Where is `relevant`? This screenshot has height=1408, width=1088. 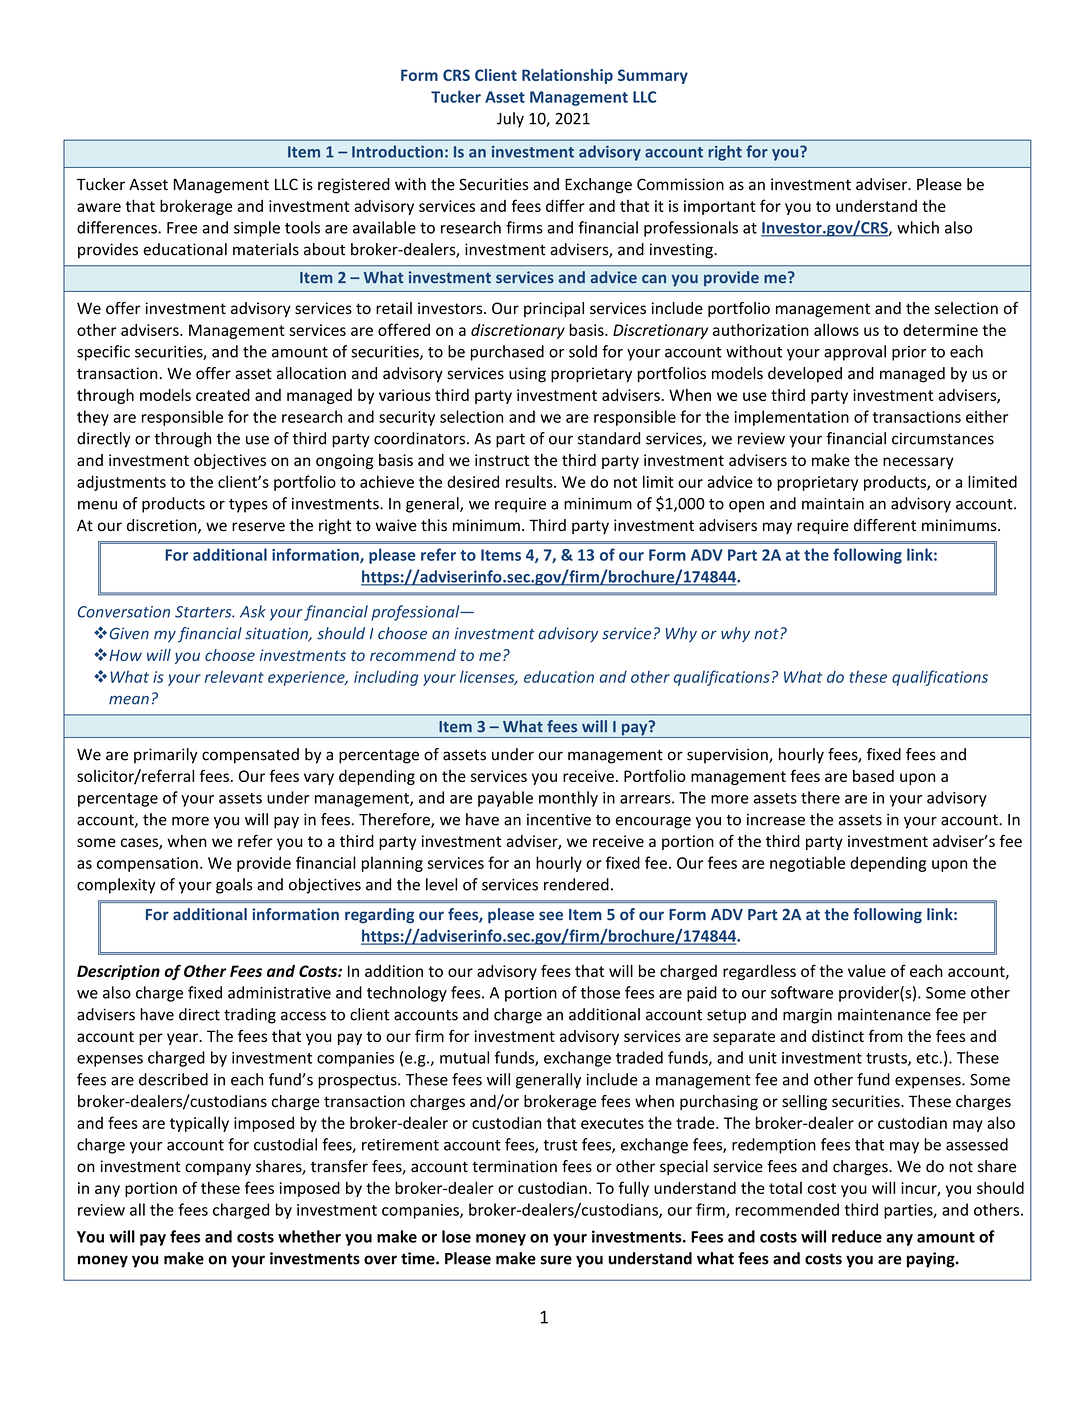 relevant is located at coordinates (234, 676).
